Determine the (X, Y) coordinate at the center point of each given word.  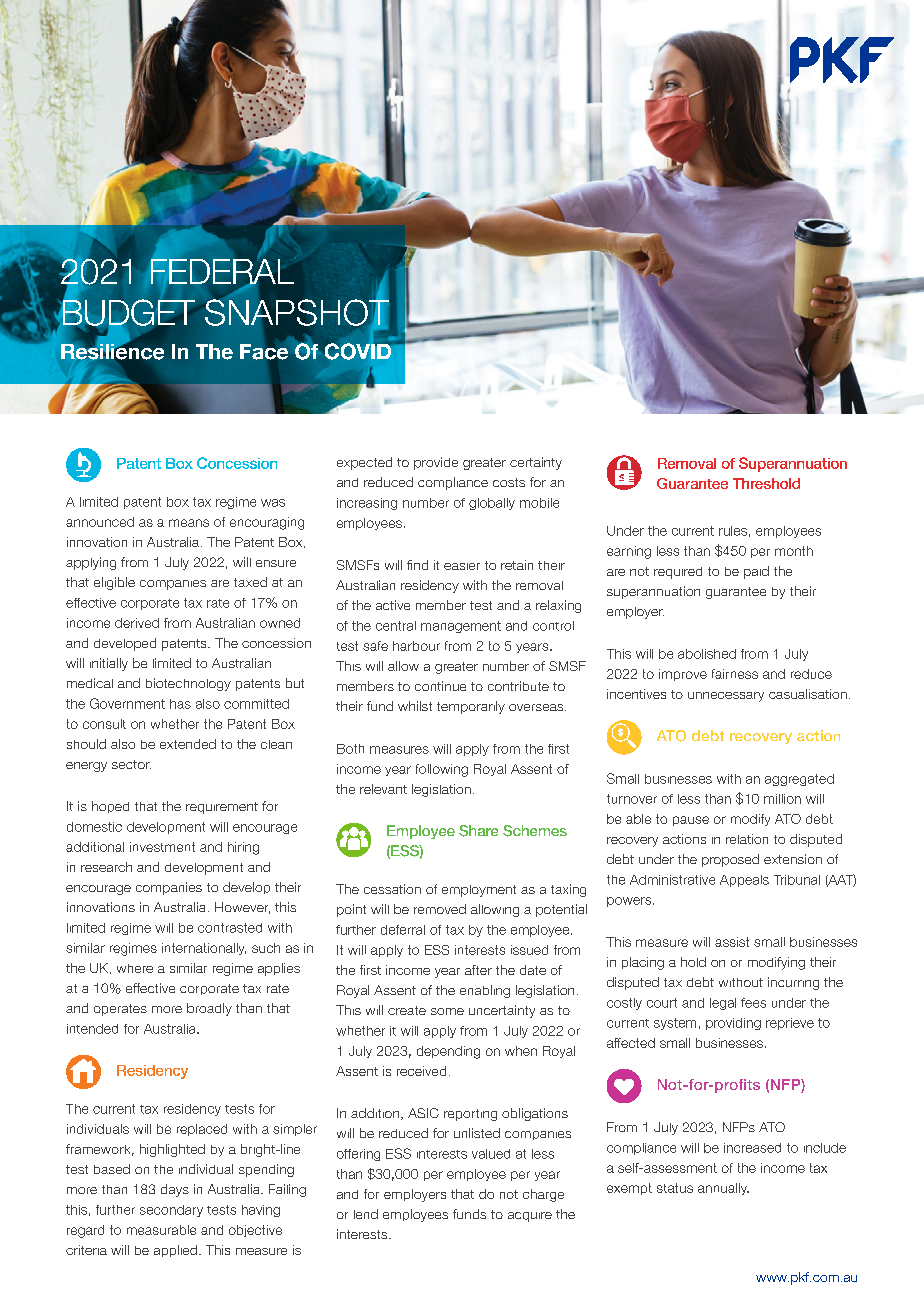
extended (188, 744)
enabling (485, 991)
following (442, 770)
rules (733, 531)
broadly (209, 1009)
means (189, 523)
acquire (530, 1217)
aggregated (799, 780)
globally (492, 504)
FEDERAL (222, 270)
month (794, 551)
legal (723, 1004)
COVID (357, 350)
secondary (171, 1211)
